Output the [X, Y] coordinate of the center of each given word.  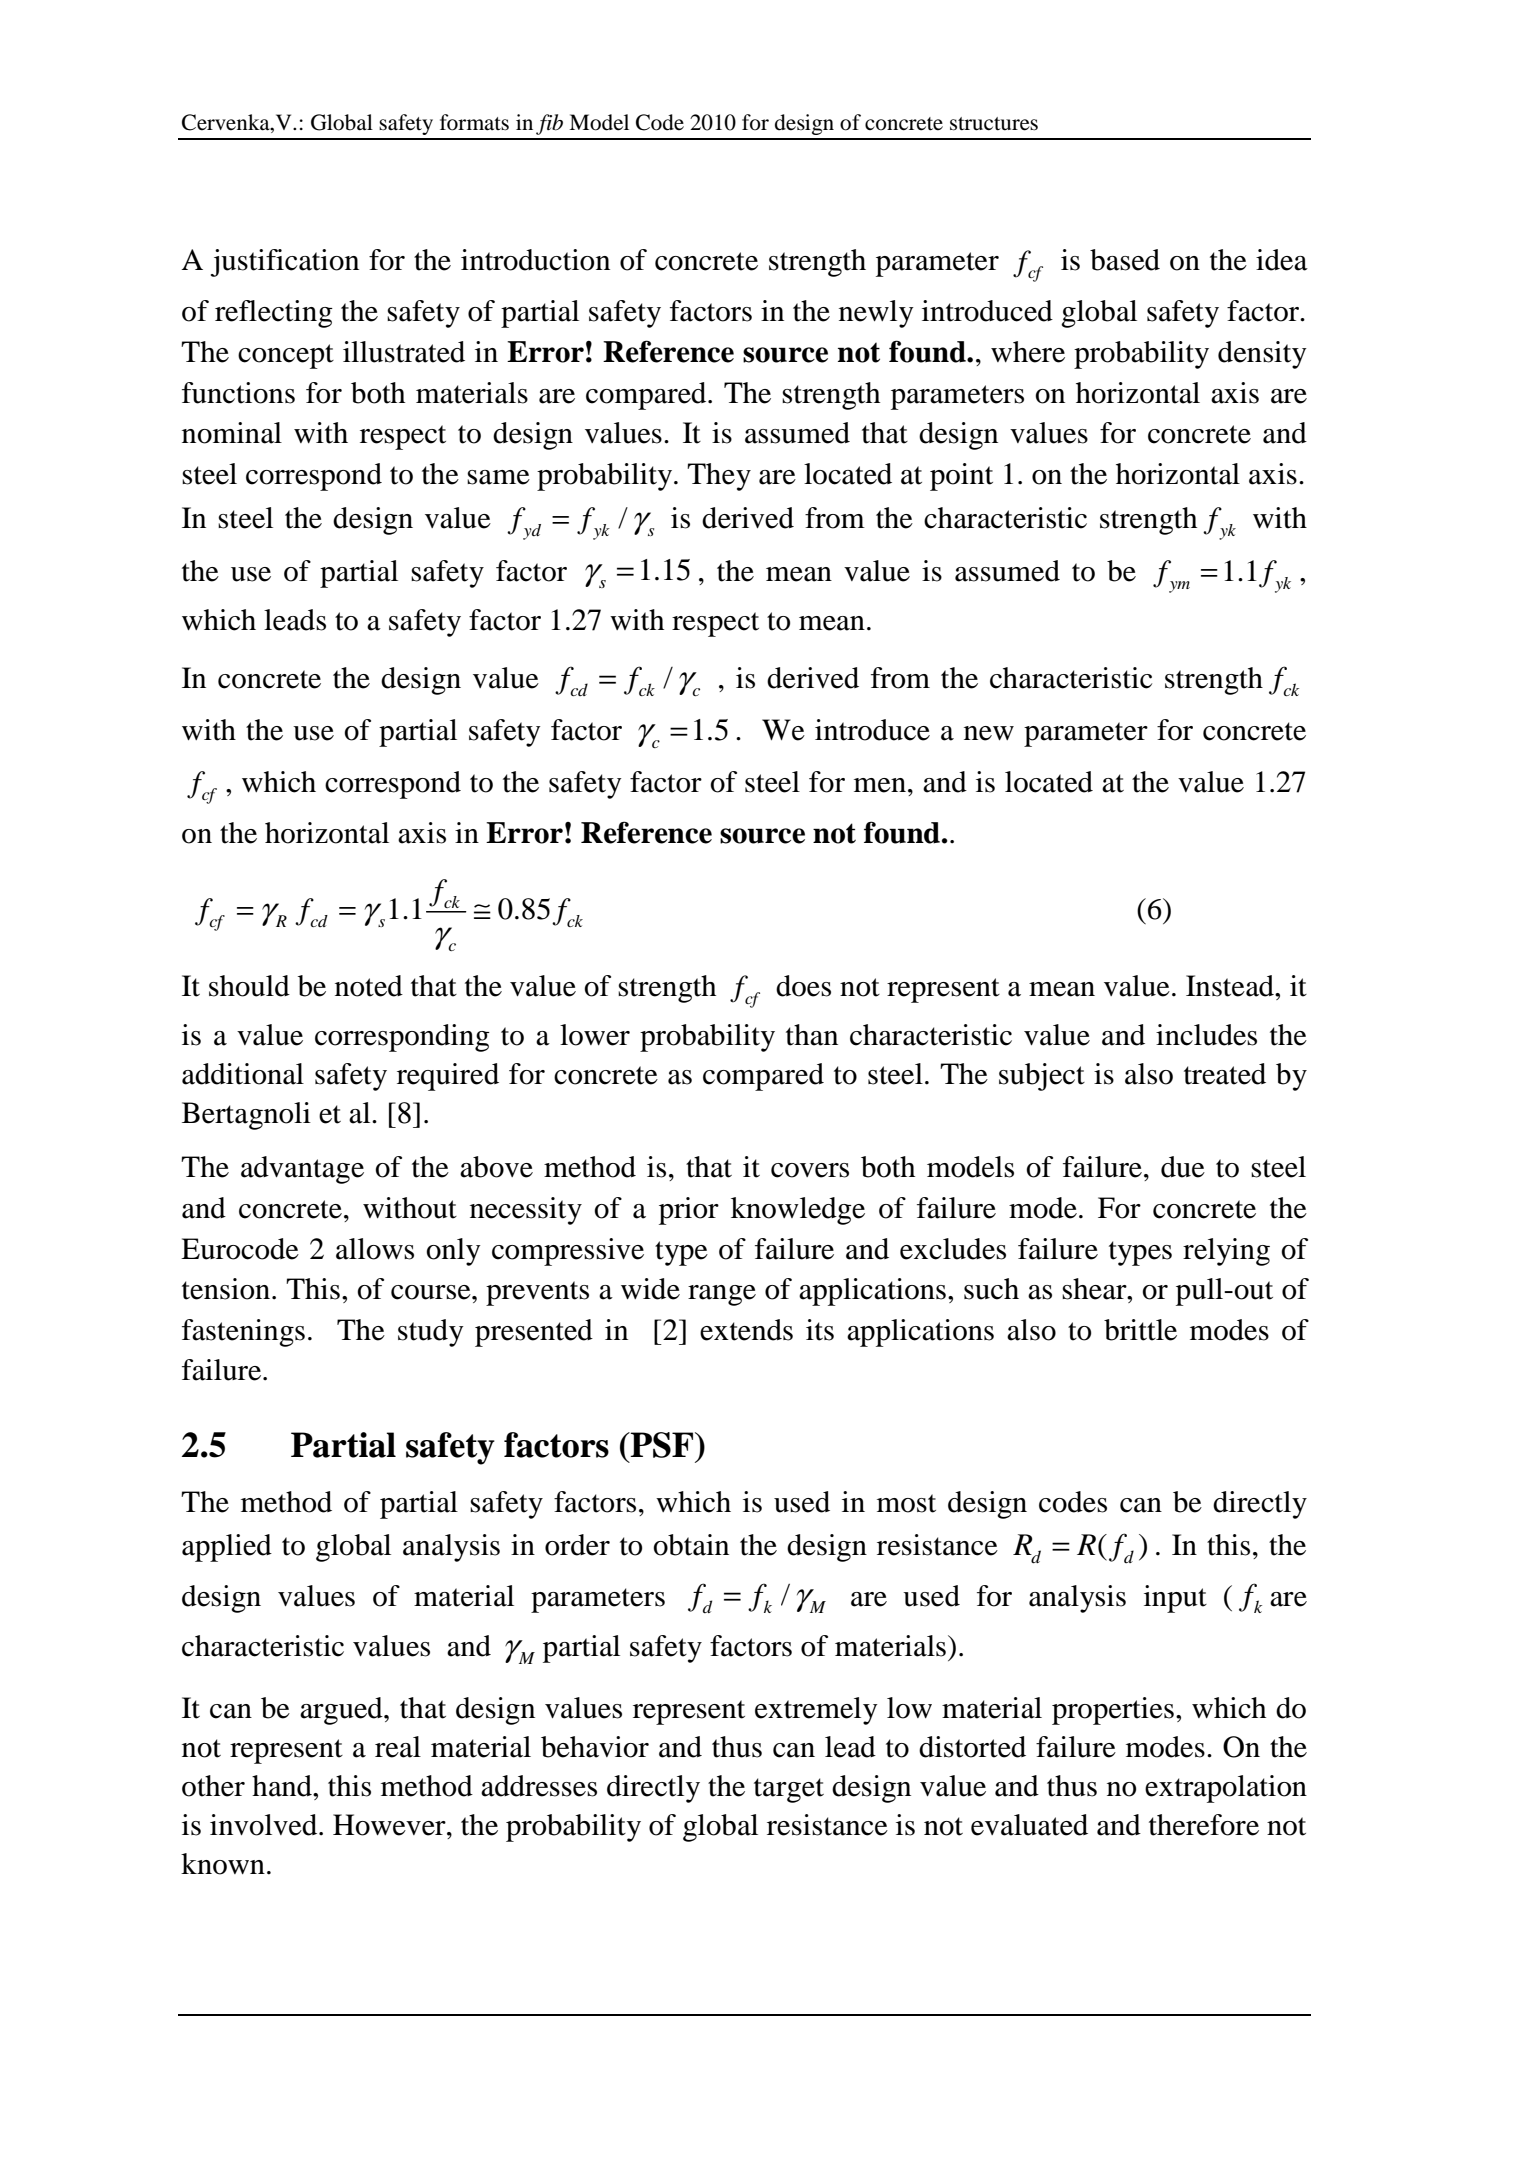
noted [369, 986]
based [1125, 260]
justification [285, 263]
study [431, 1333]
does [803, 986]
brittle [1140, 1330]
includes [1206, 1035]
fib [549, 124]
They [719, 477]
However [390, 1825]
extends [746, 1330]
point [961, 477]
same [498, 477]
